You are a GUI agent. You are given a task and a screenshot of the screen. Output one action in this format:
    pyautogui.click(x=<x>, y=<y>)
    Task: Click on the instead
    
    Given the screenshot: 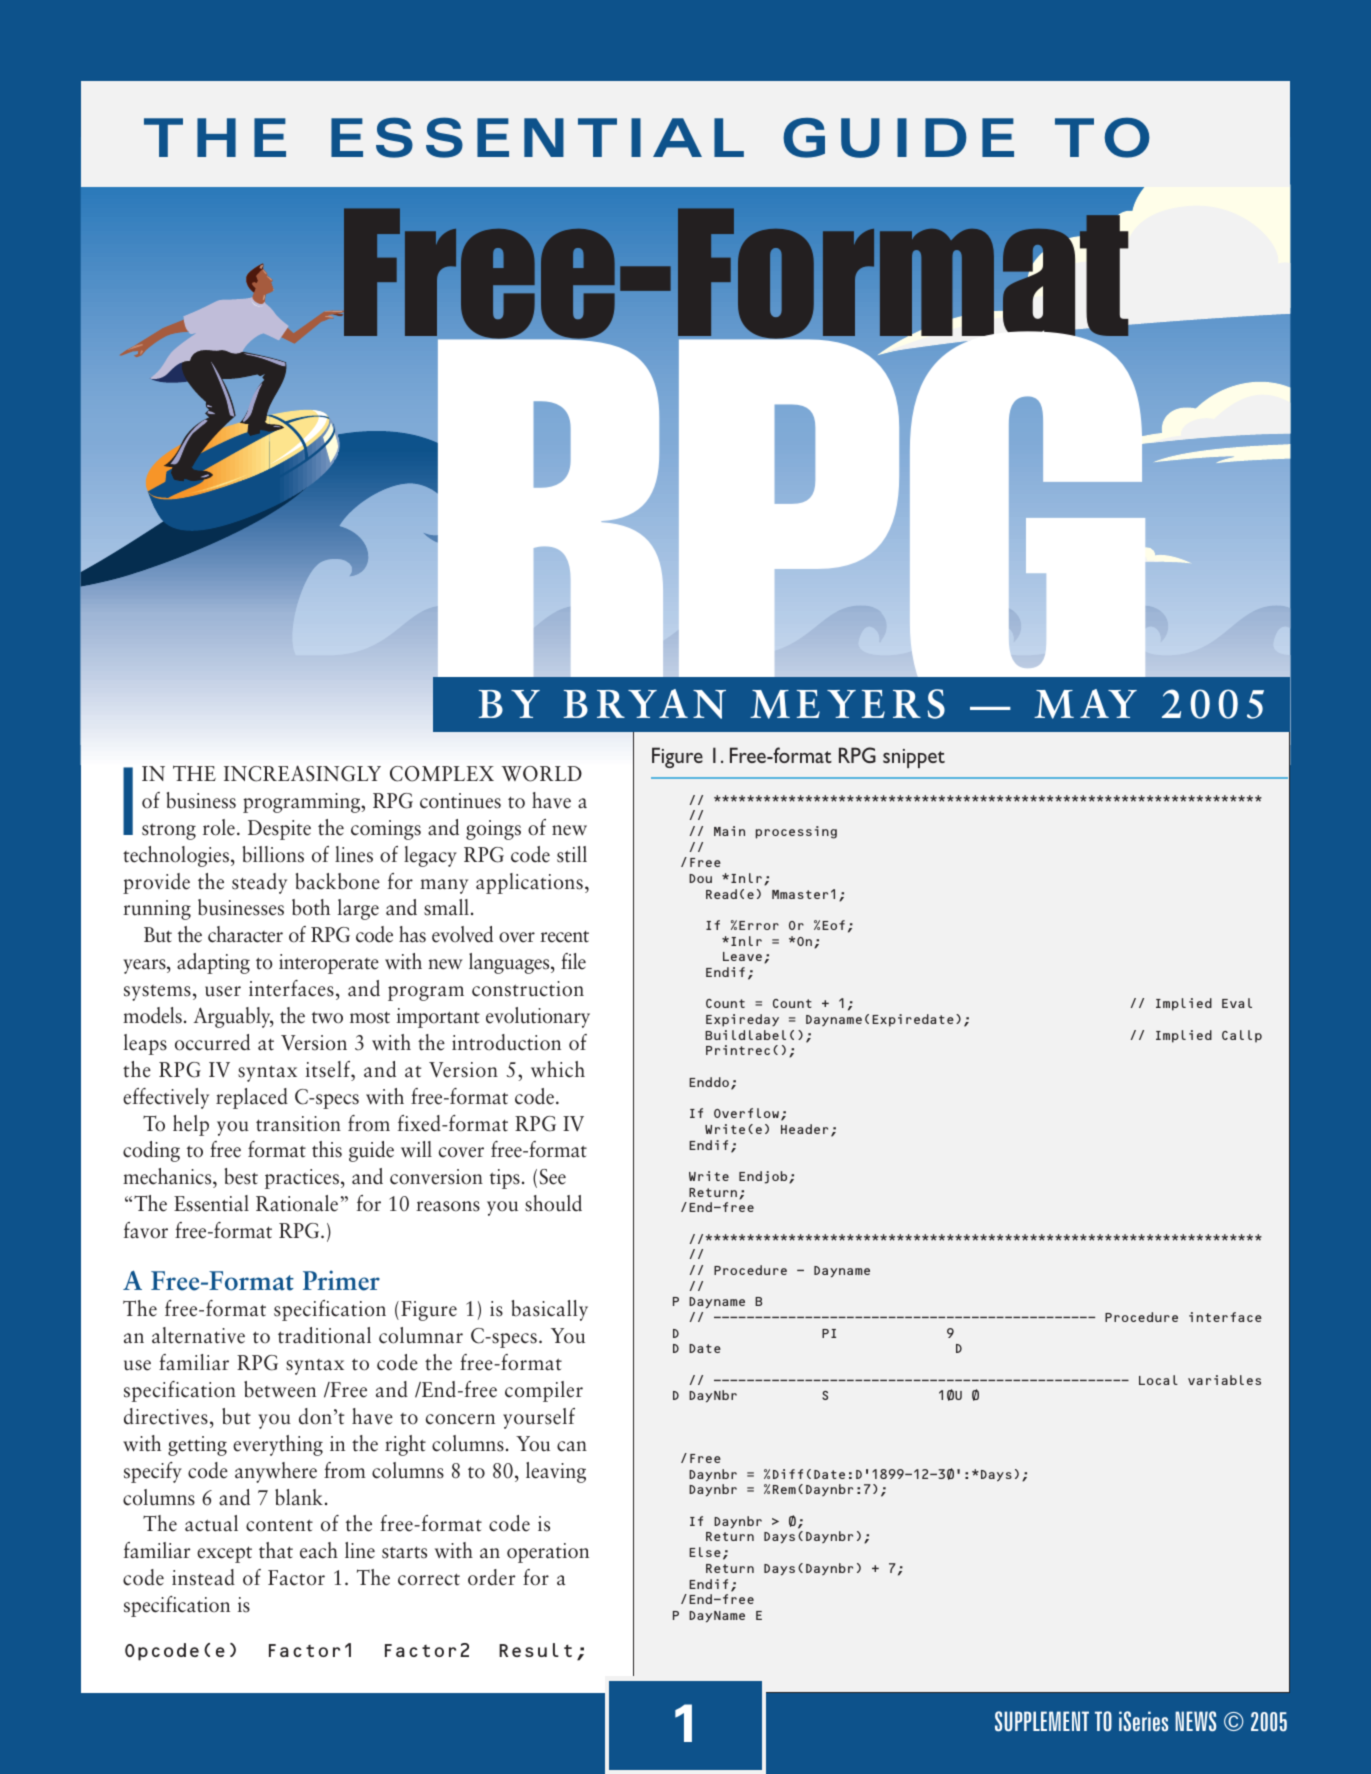 What is the action you would take?
    pyautogui.click(x=203, y=1577)
